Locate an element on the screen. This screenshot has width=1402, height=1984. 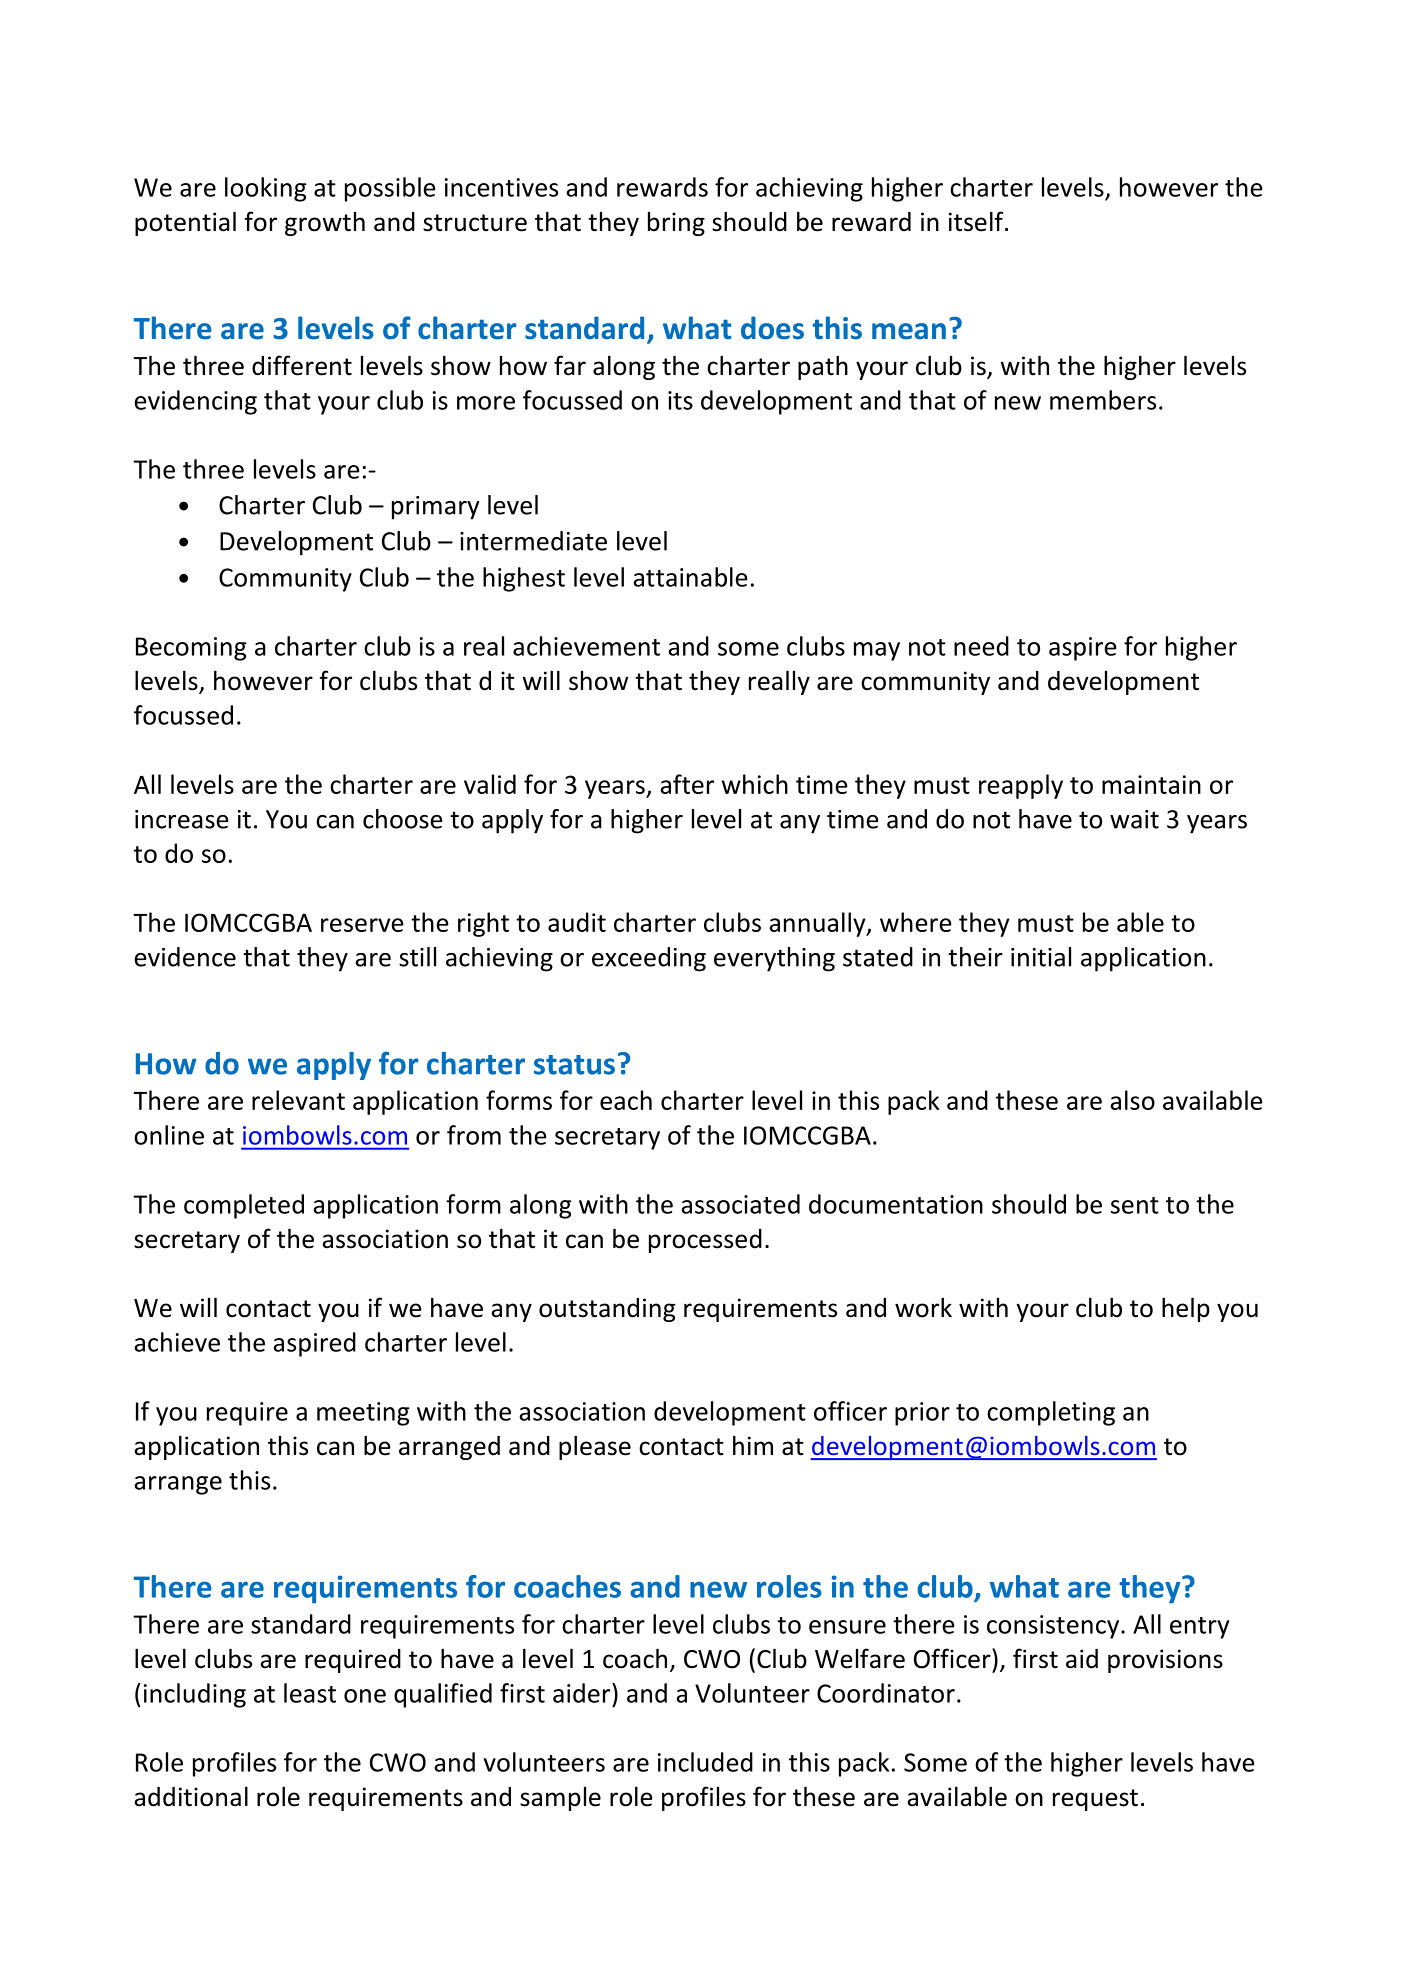
included is located at coordinates (705, 1762).
